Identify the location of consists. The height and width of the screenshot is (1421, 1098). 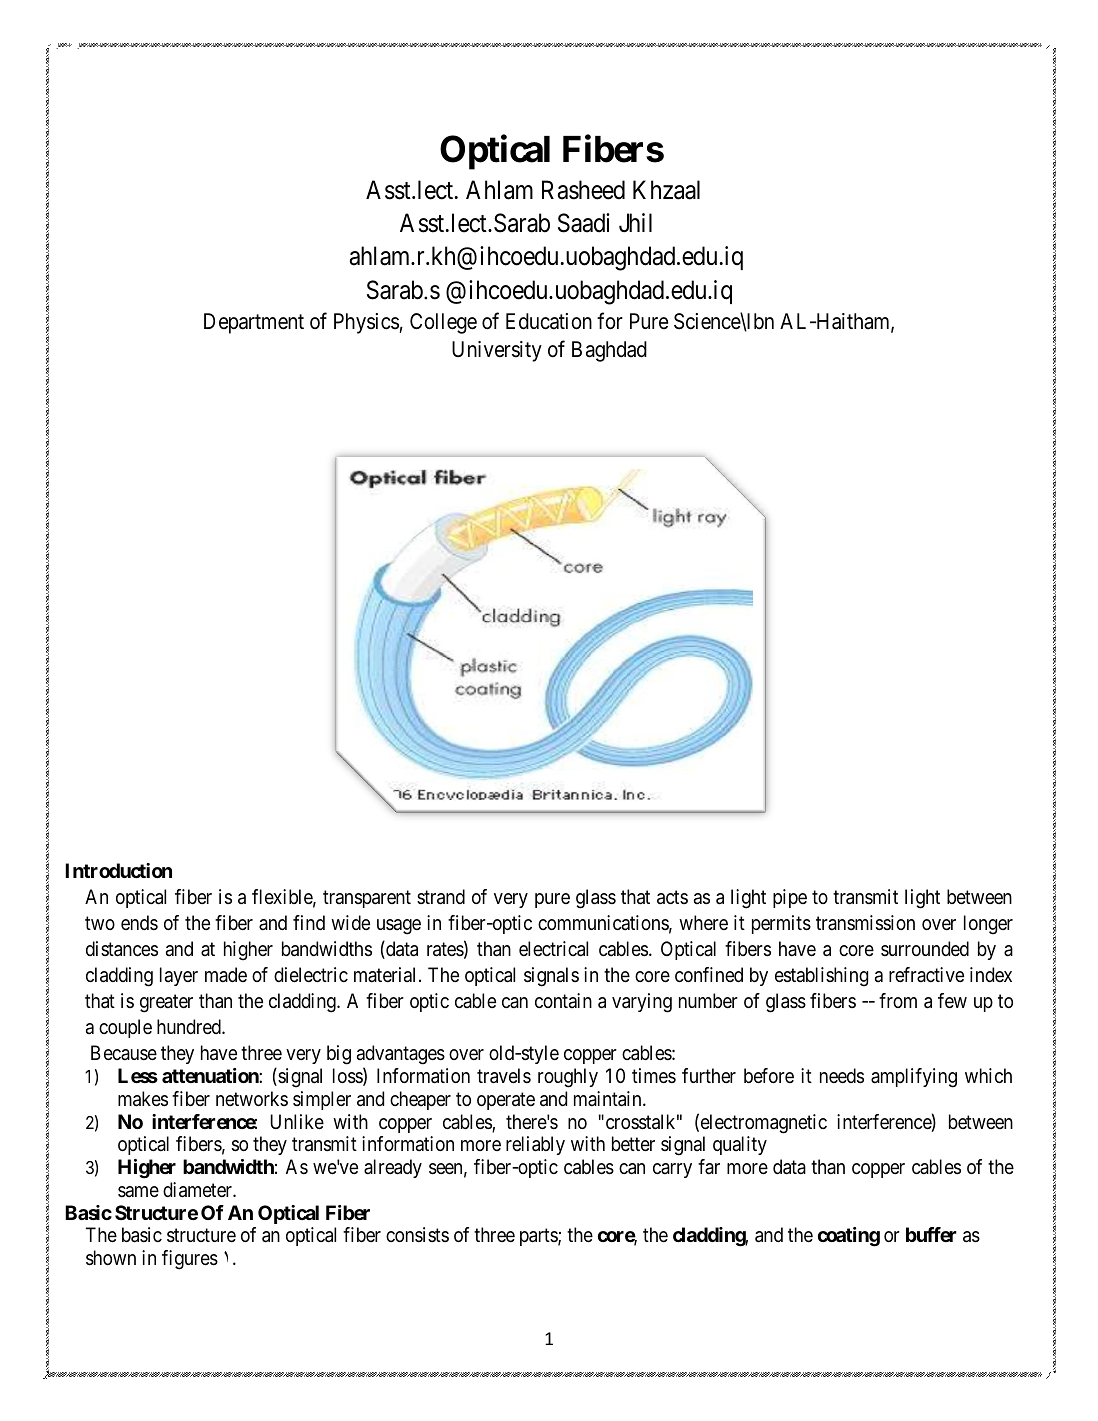
(417, 1234).
